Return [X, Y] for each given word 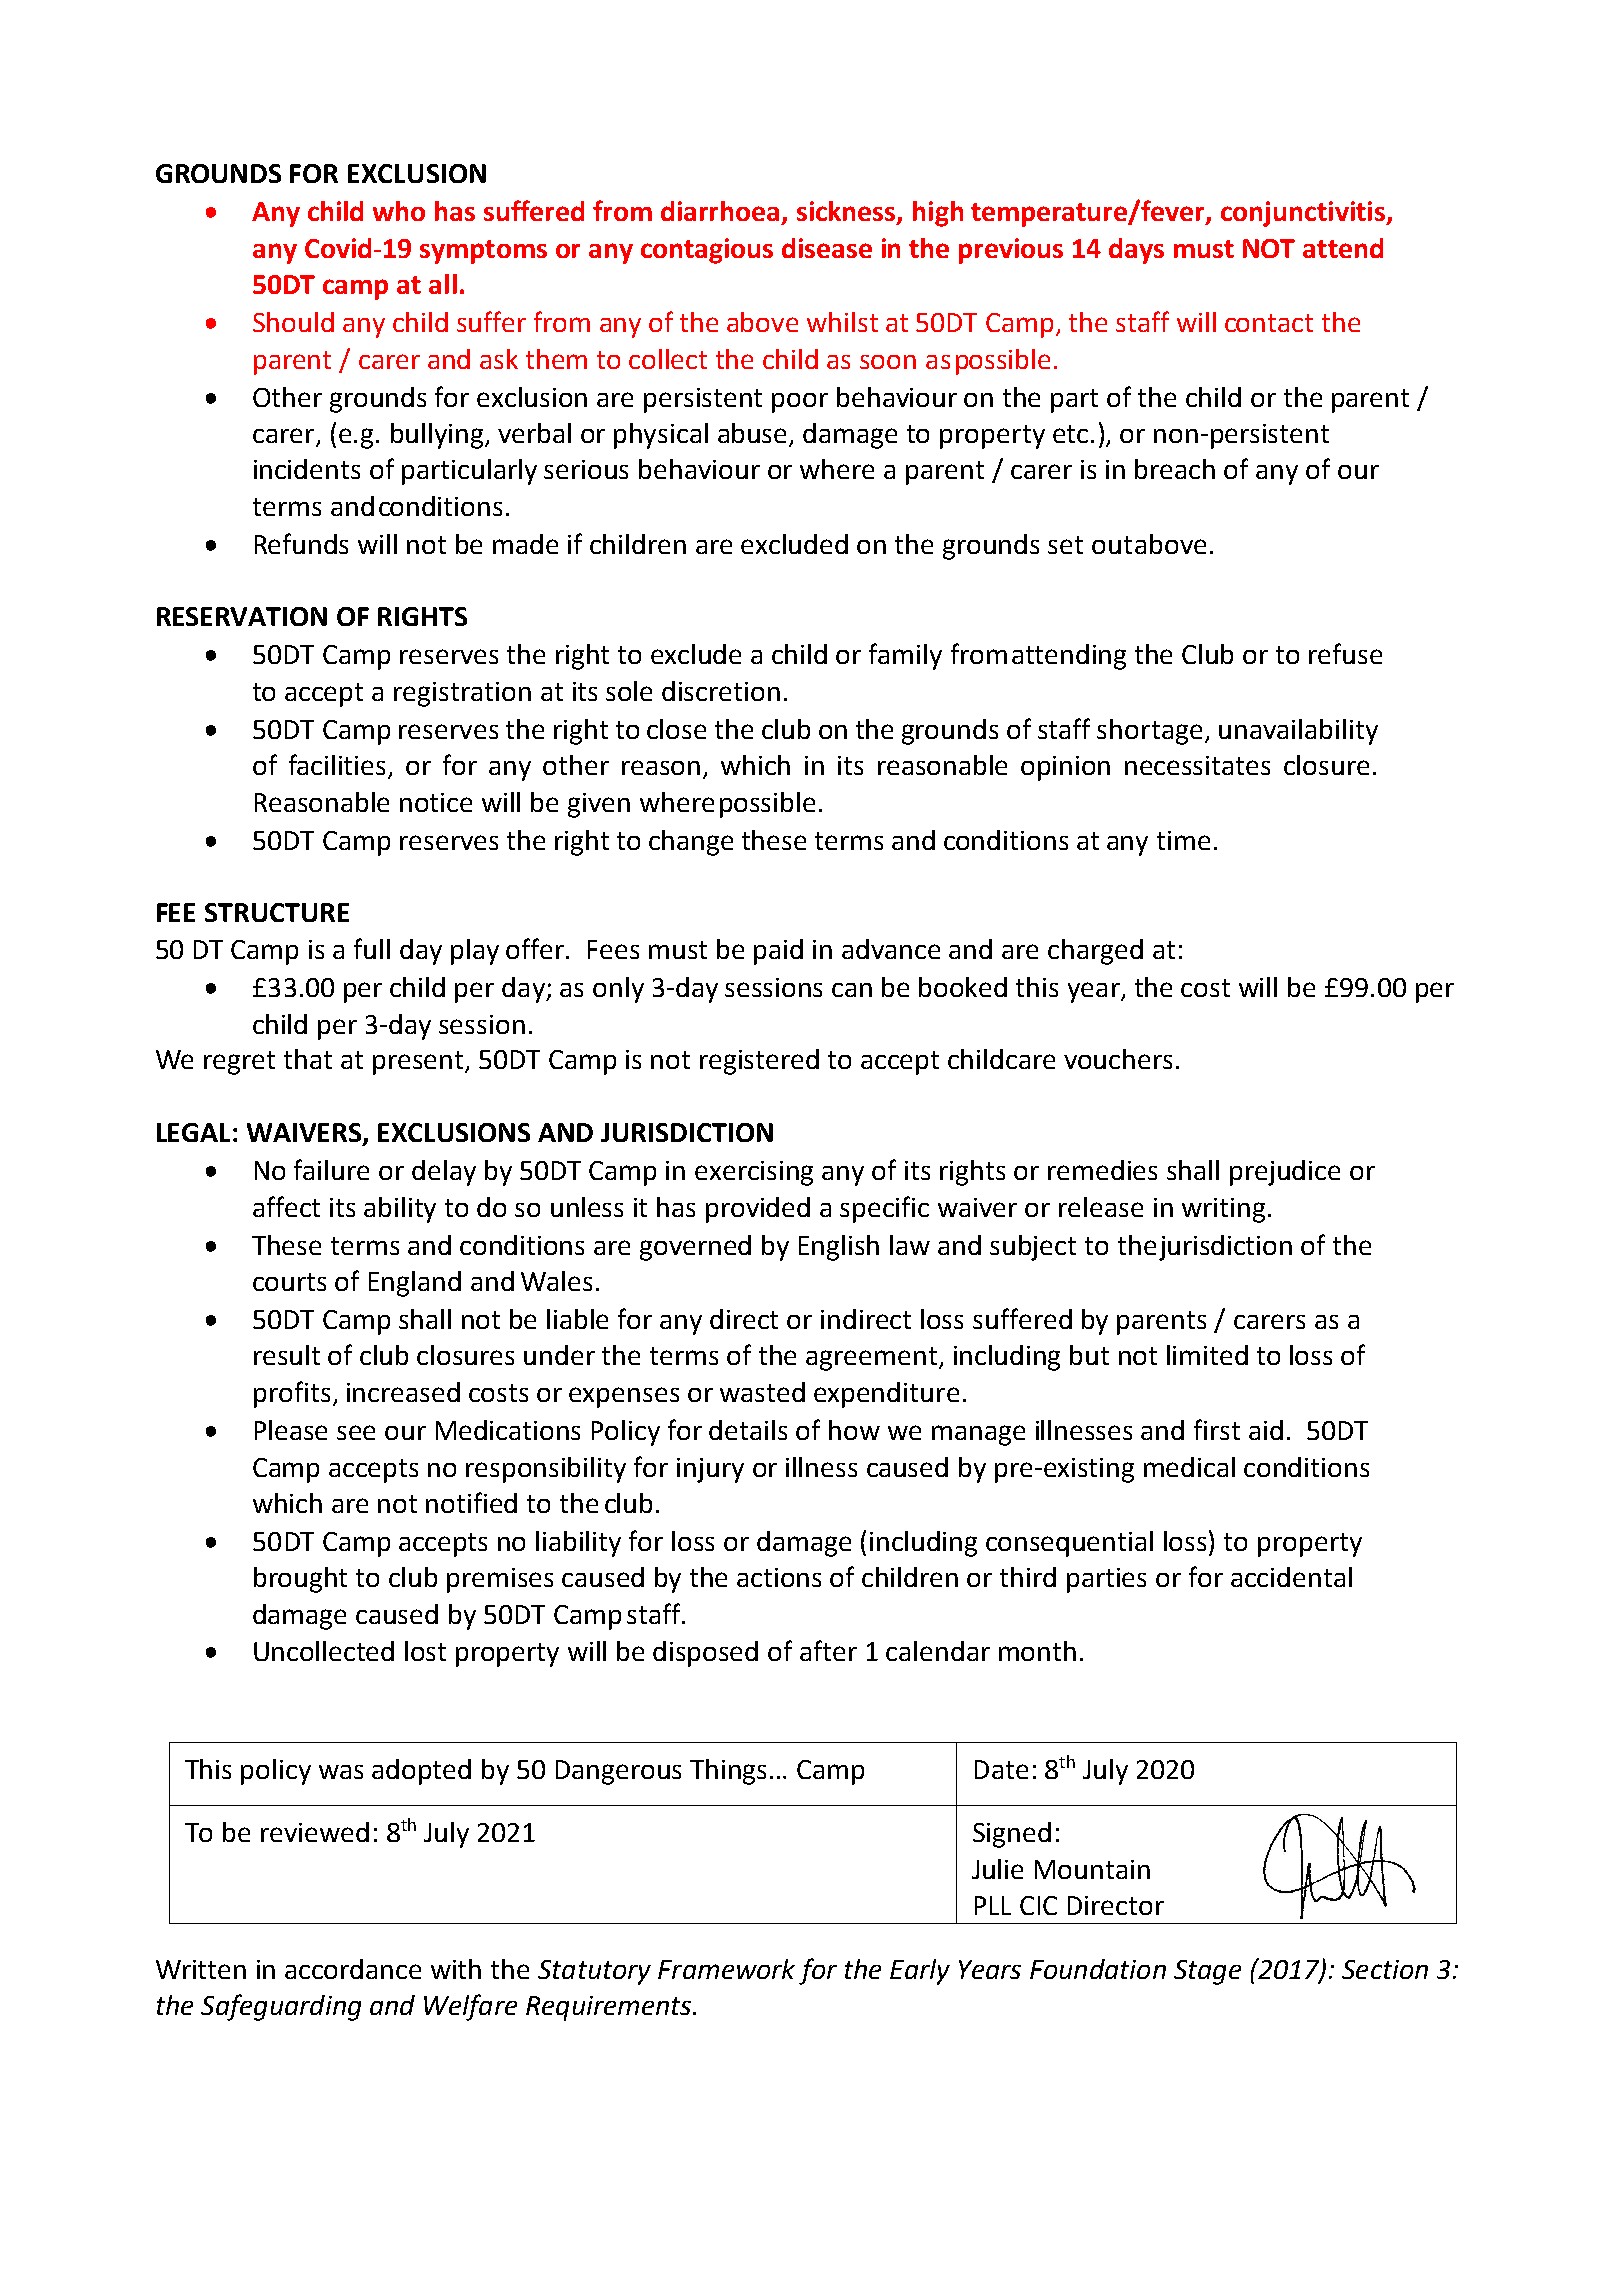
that [308, 1059]
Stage [1207, 1972]
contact [1269, 323]
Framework [726, 1969]
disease [827, 248]
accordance [353, 1969]
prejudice [1285, 1173]
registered [759, 1062]
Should [293, 322]
